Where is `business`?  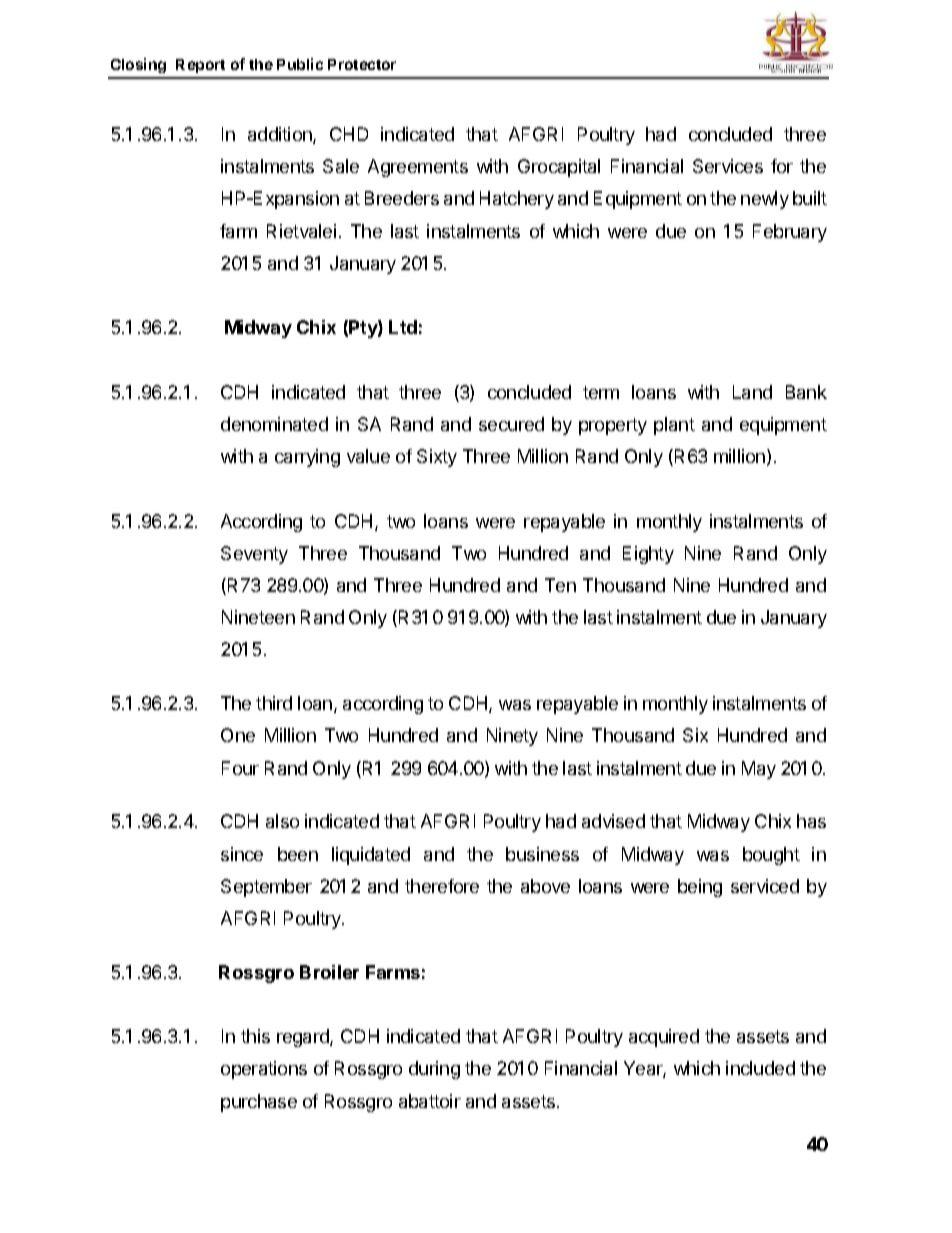
business is located at coordinates (542, 854).
